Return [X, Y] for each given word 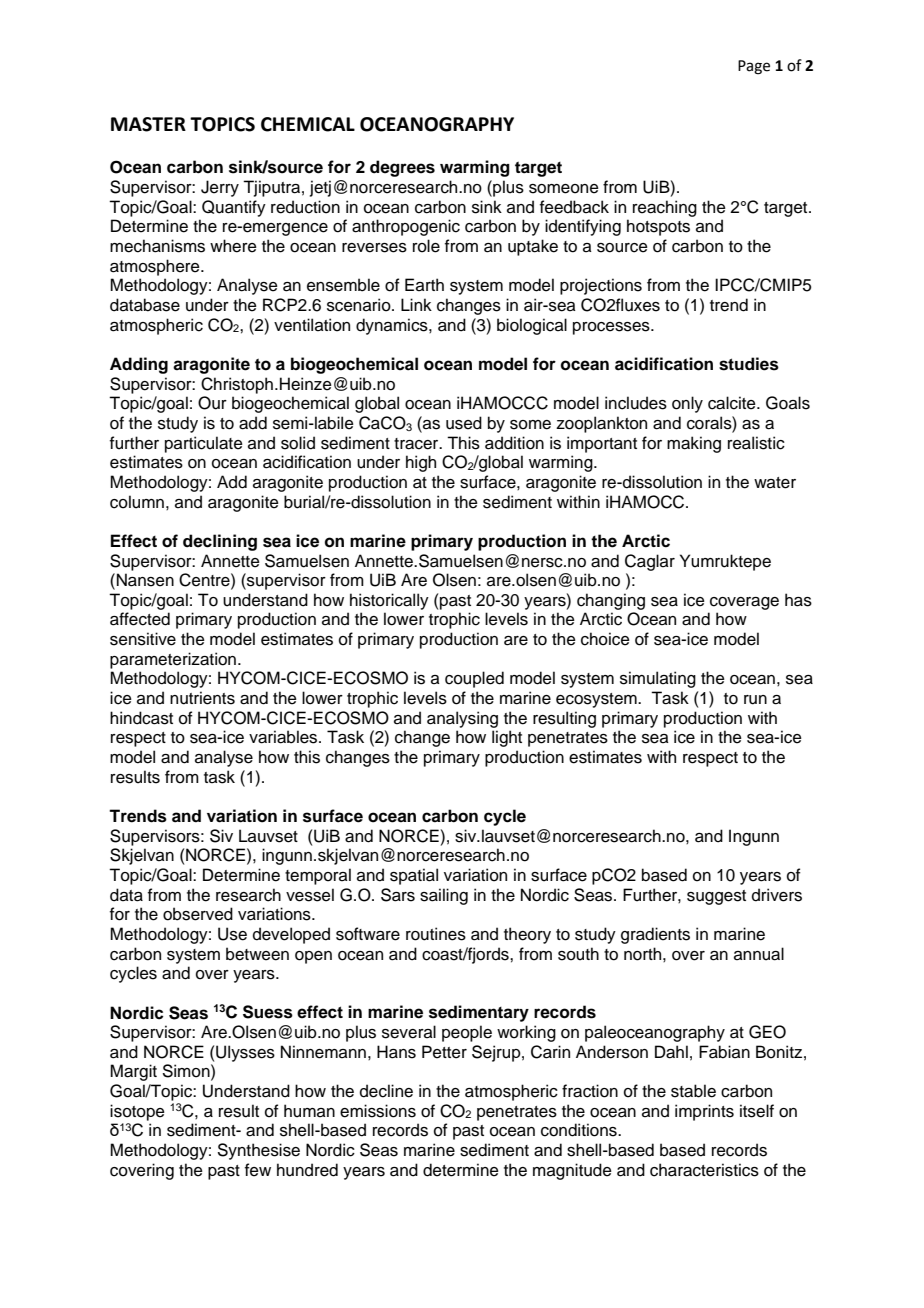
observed [198, 914]
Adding [139, 365]
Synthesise [259, 1151]
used [464, 423]
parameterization [173, 660]
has [798, 600]
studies [749, 364]
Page [754, 67]
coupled [474, 679]
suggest [716, 897]
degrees [402, 168]
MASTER [148, 124]
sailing [444, 896]
